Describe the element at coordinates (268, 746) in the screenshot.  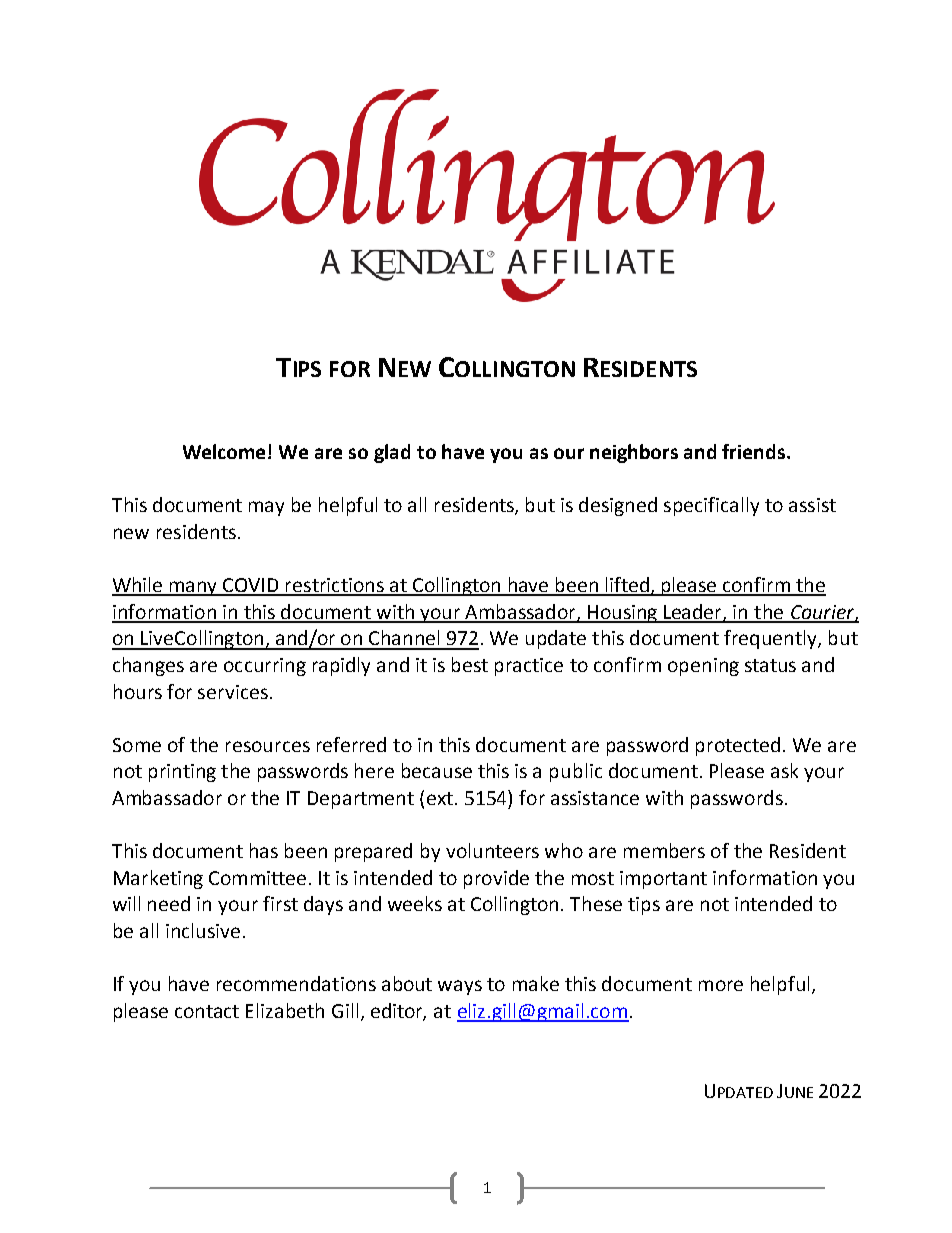
I see `resources` at that location.
